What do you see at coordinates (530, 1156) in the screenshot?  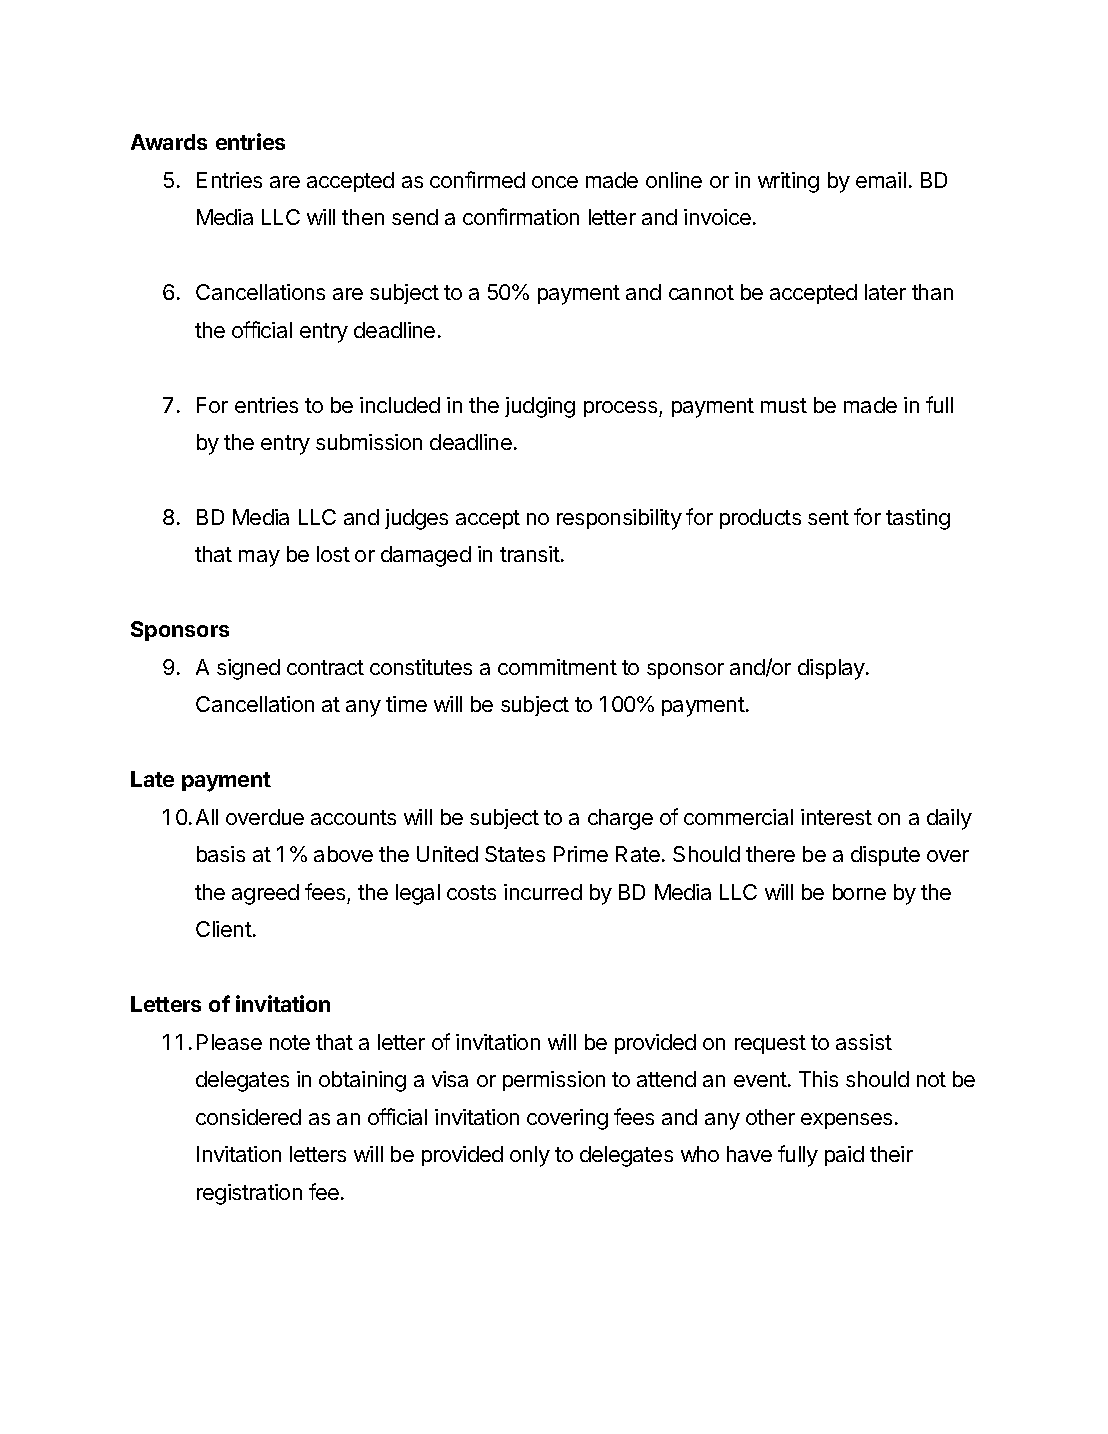 I see `only` at bounding box center [530, 1156].
